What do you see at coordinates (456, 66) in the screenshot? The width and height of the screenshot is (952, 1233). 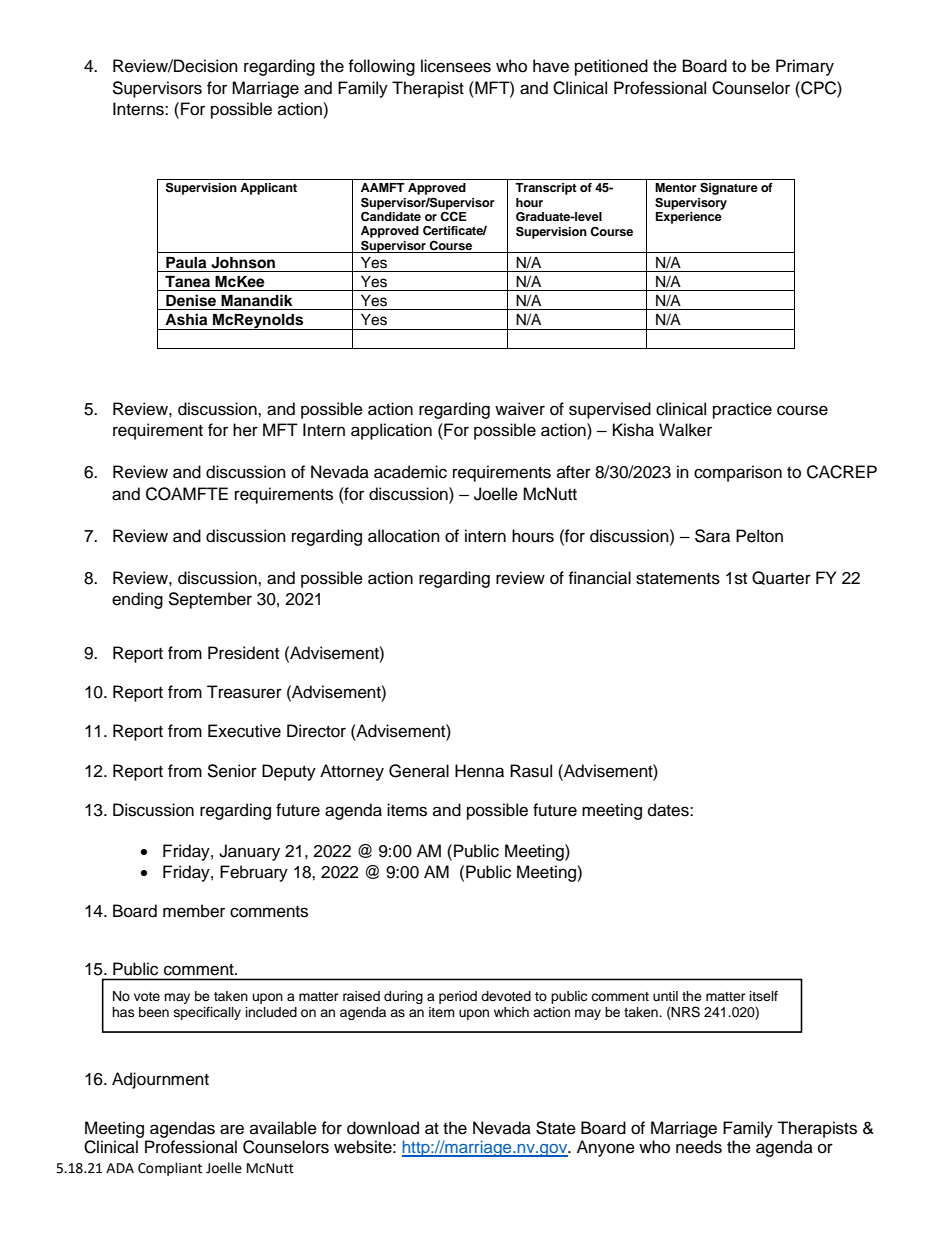 I see `licensees` at bounding box center [456, 66].
